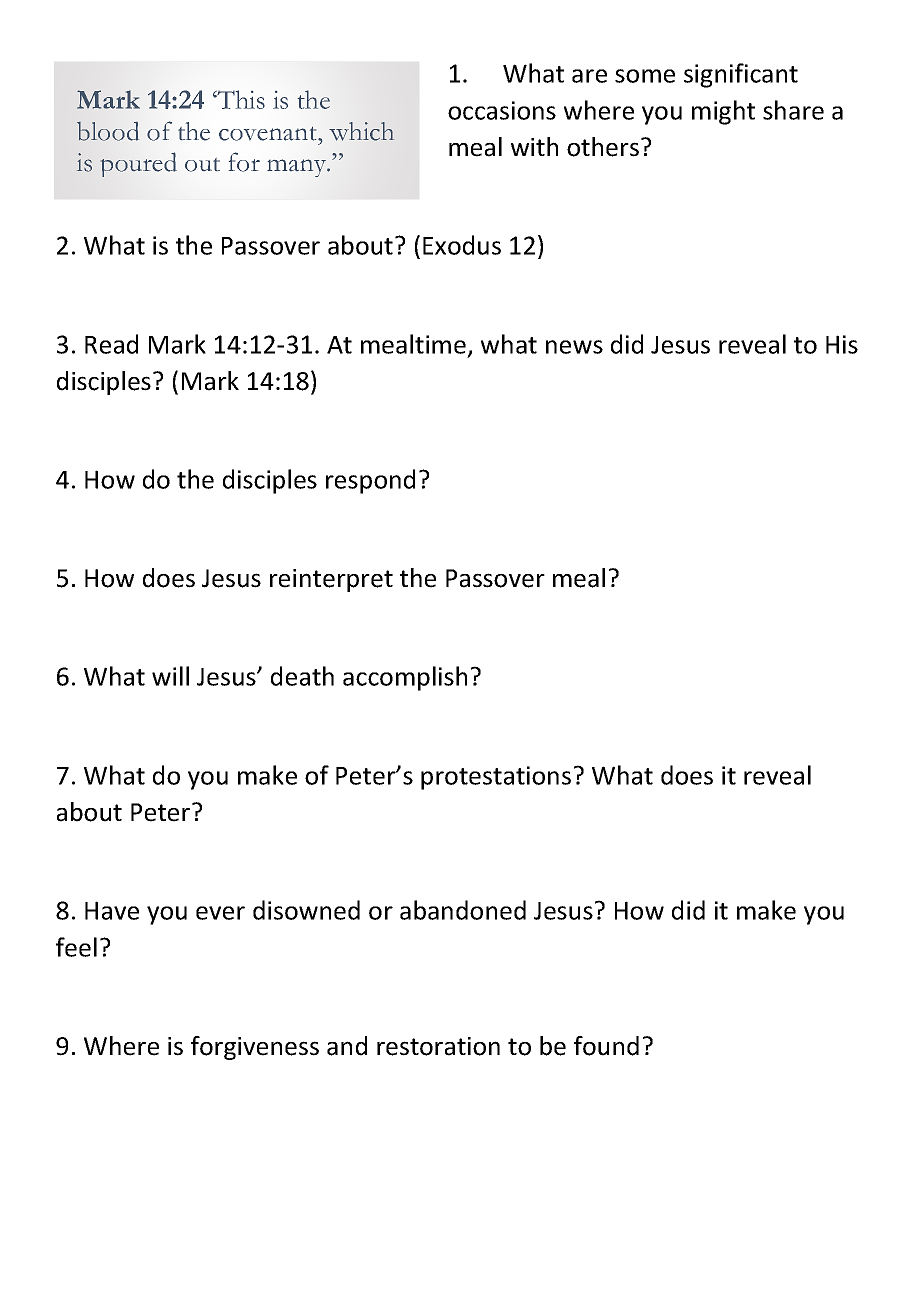 The image size is (924, 1308). What do you see at coordinates (723, 112) in the image?
I see `might` at bounding box center [723, 112].
